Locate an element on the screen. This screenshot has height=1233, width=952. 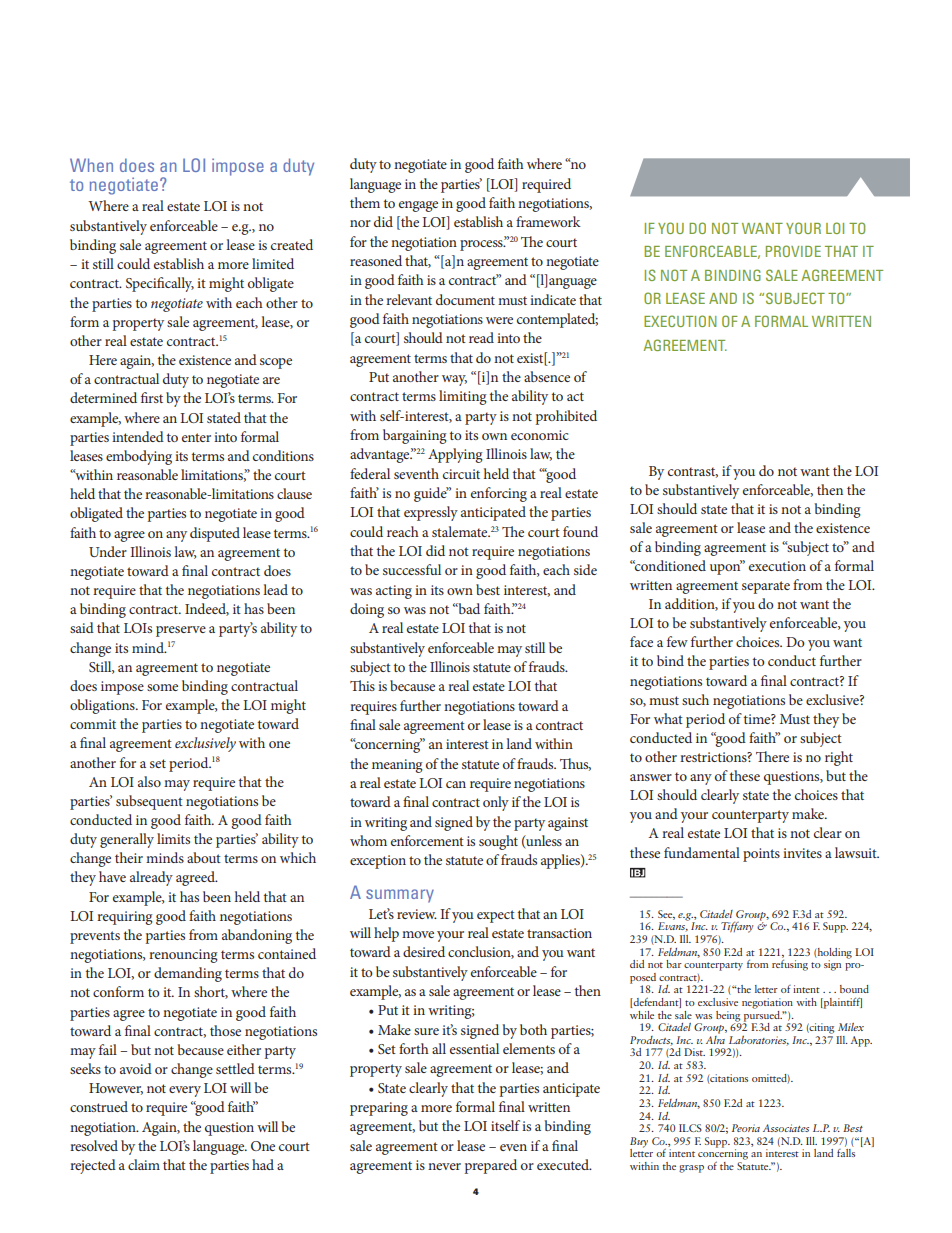
such is located at coordinates (695, 699).
